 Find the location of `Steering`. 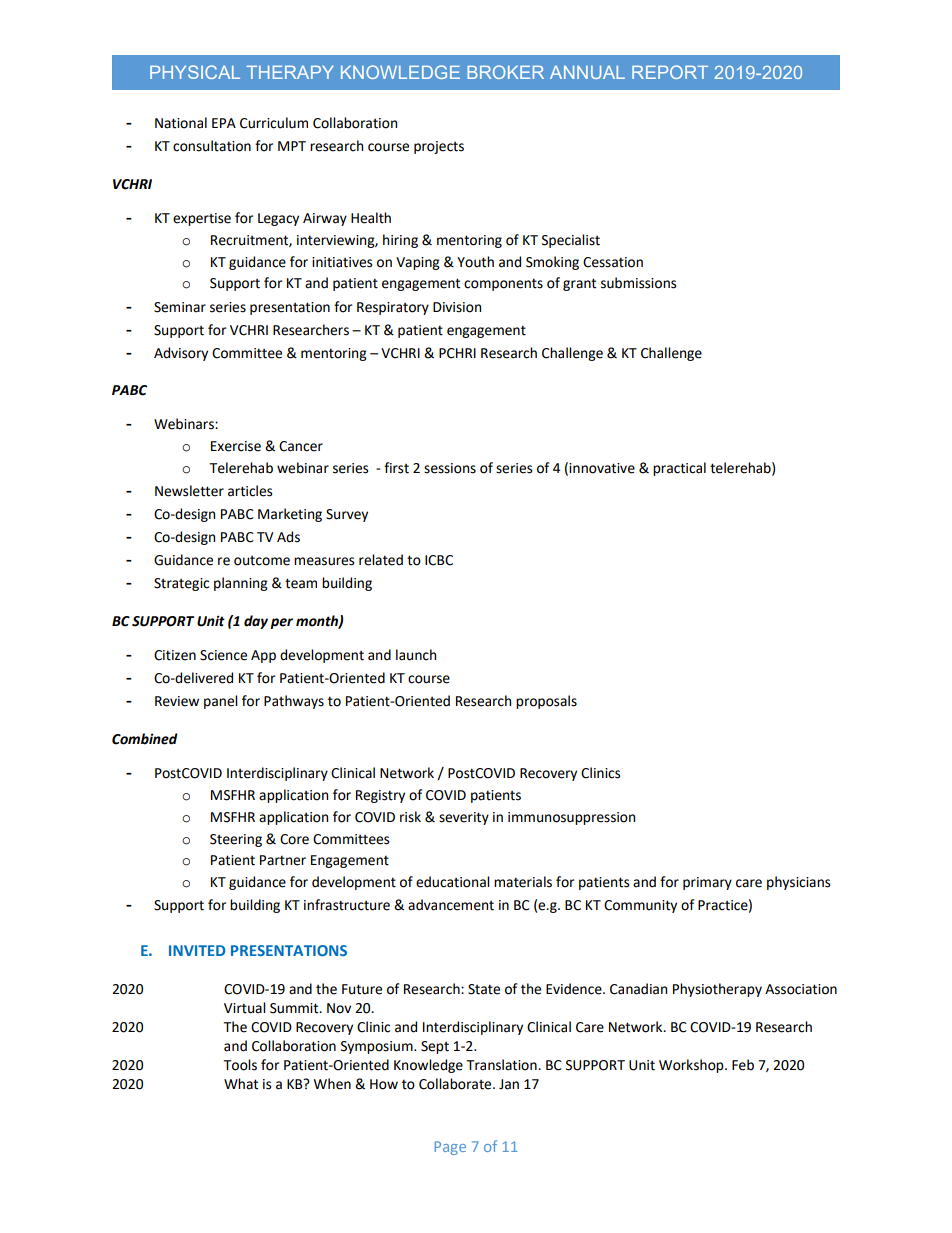

Steering is located at coordinates (236, 840).
